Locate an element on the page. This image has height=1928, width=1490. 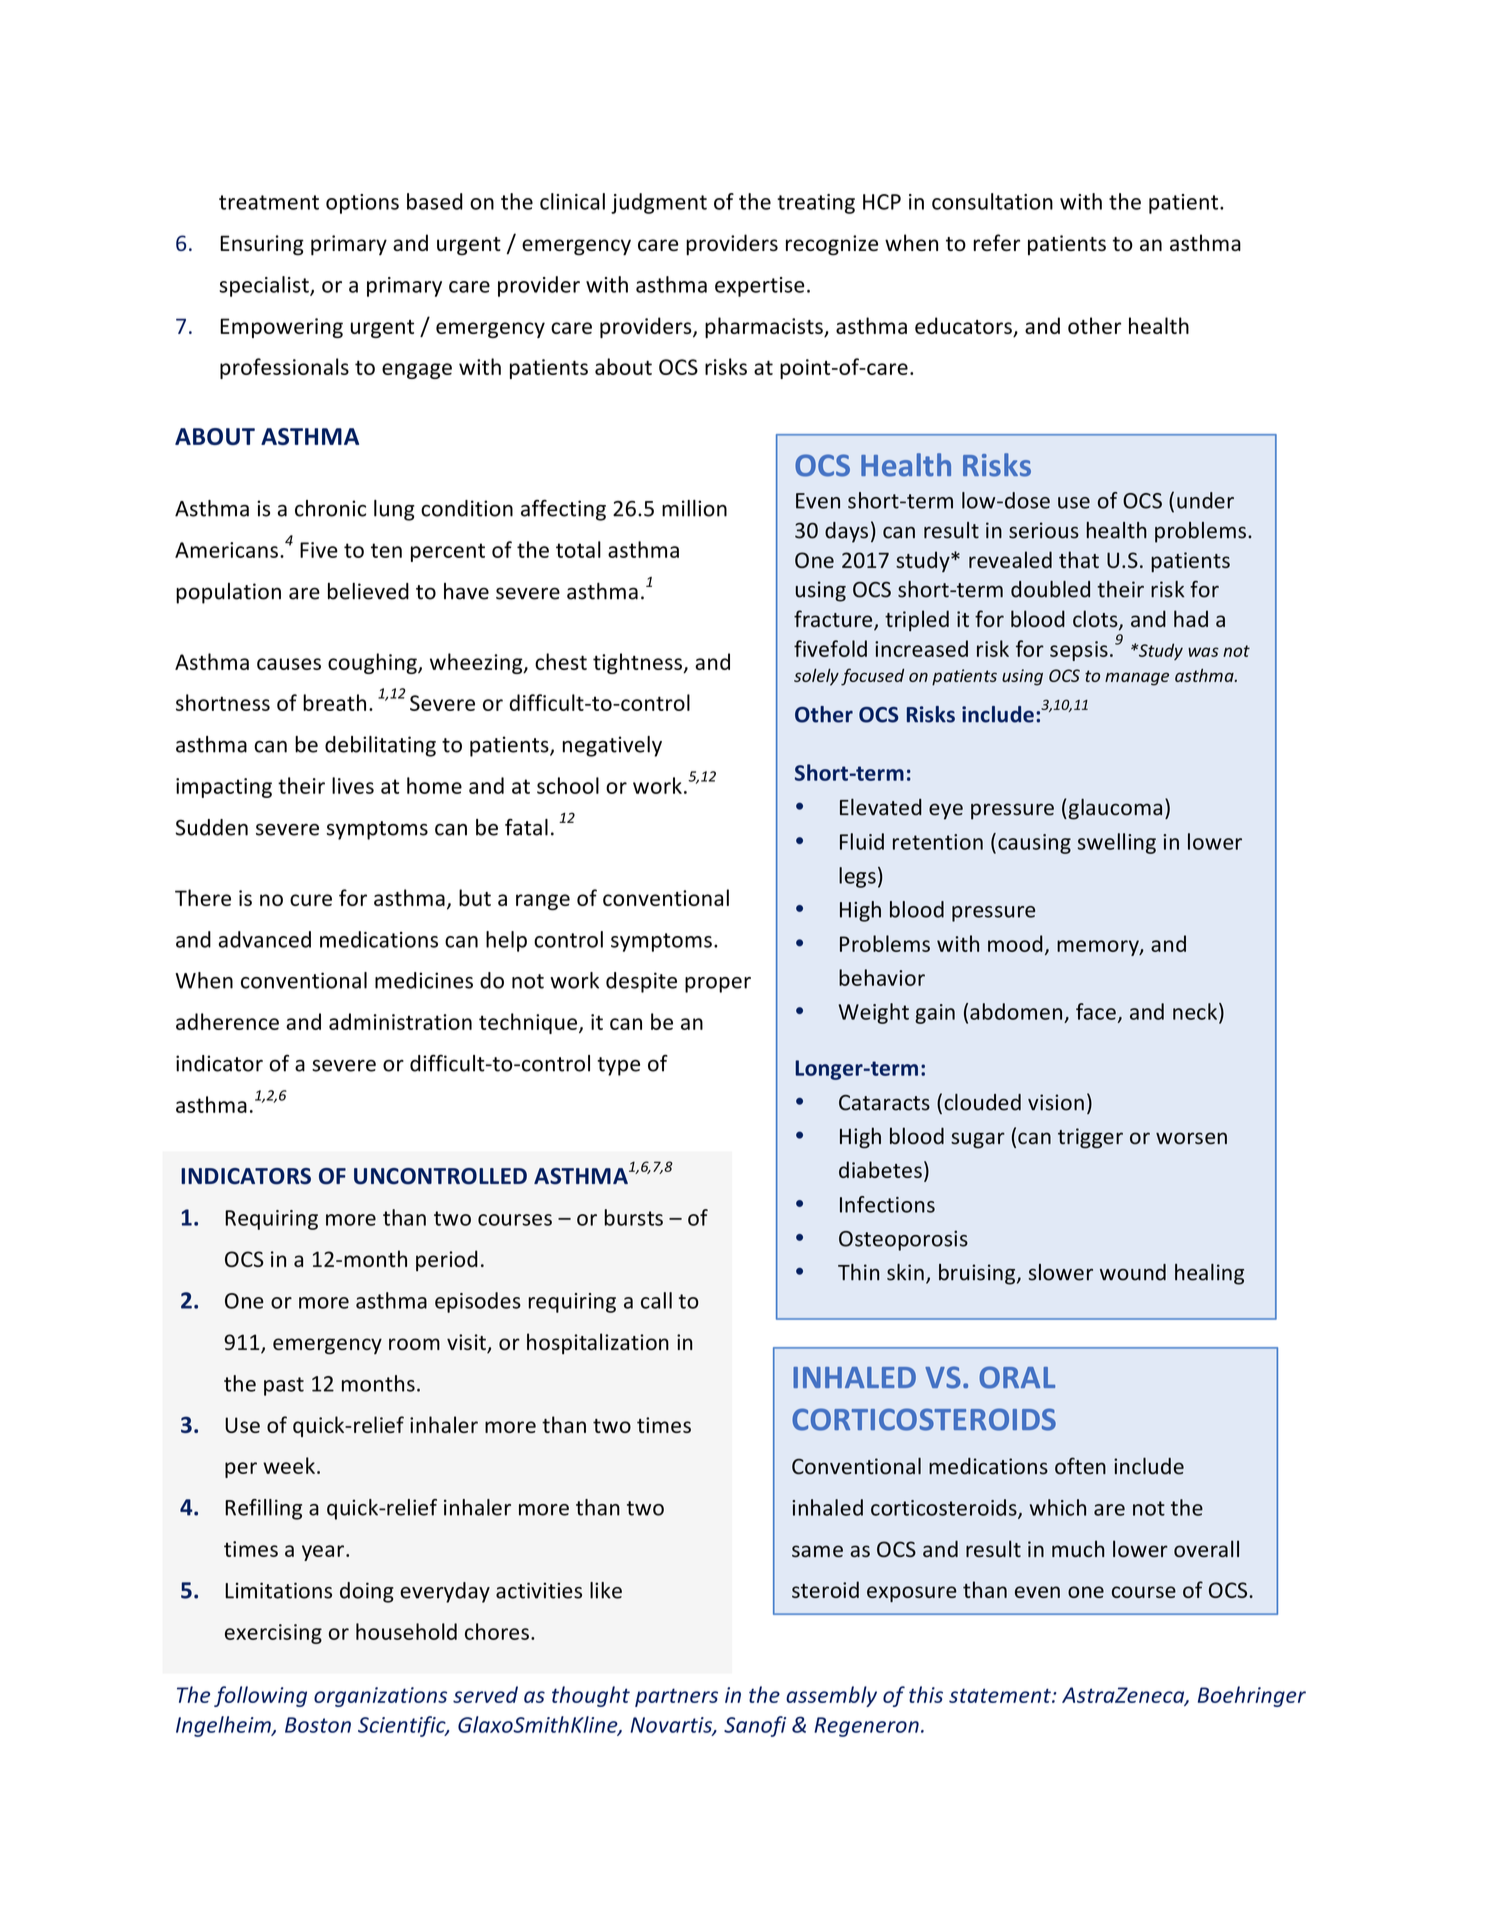
period is located at coordinates (447, 1260).
